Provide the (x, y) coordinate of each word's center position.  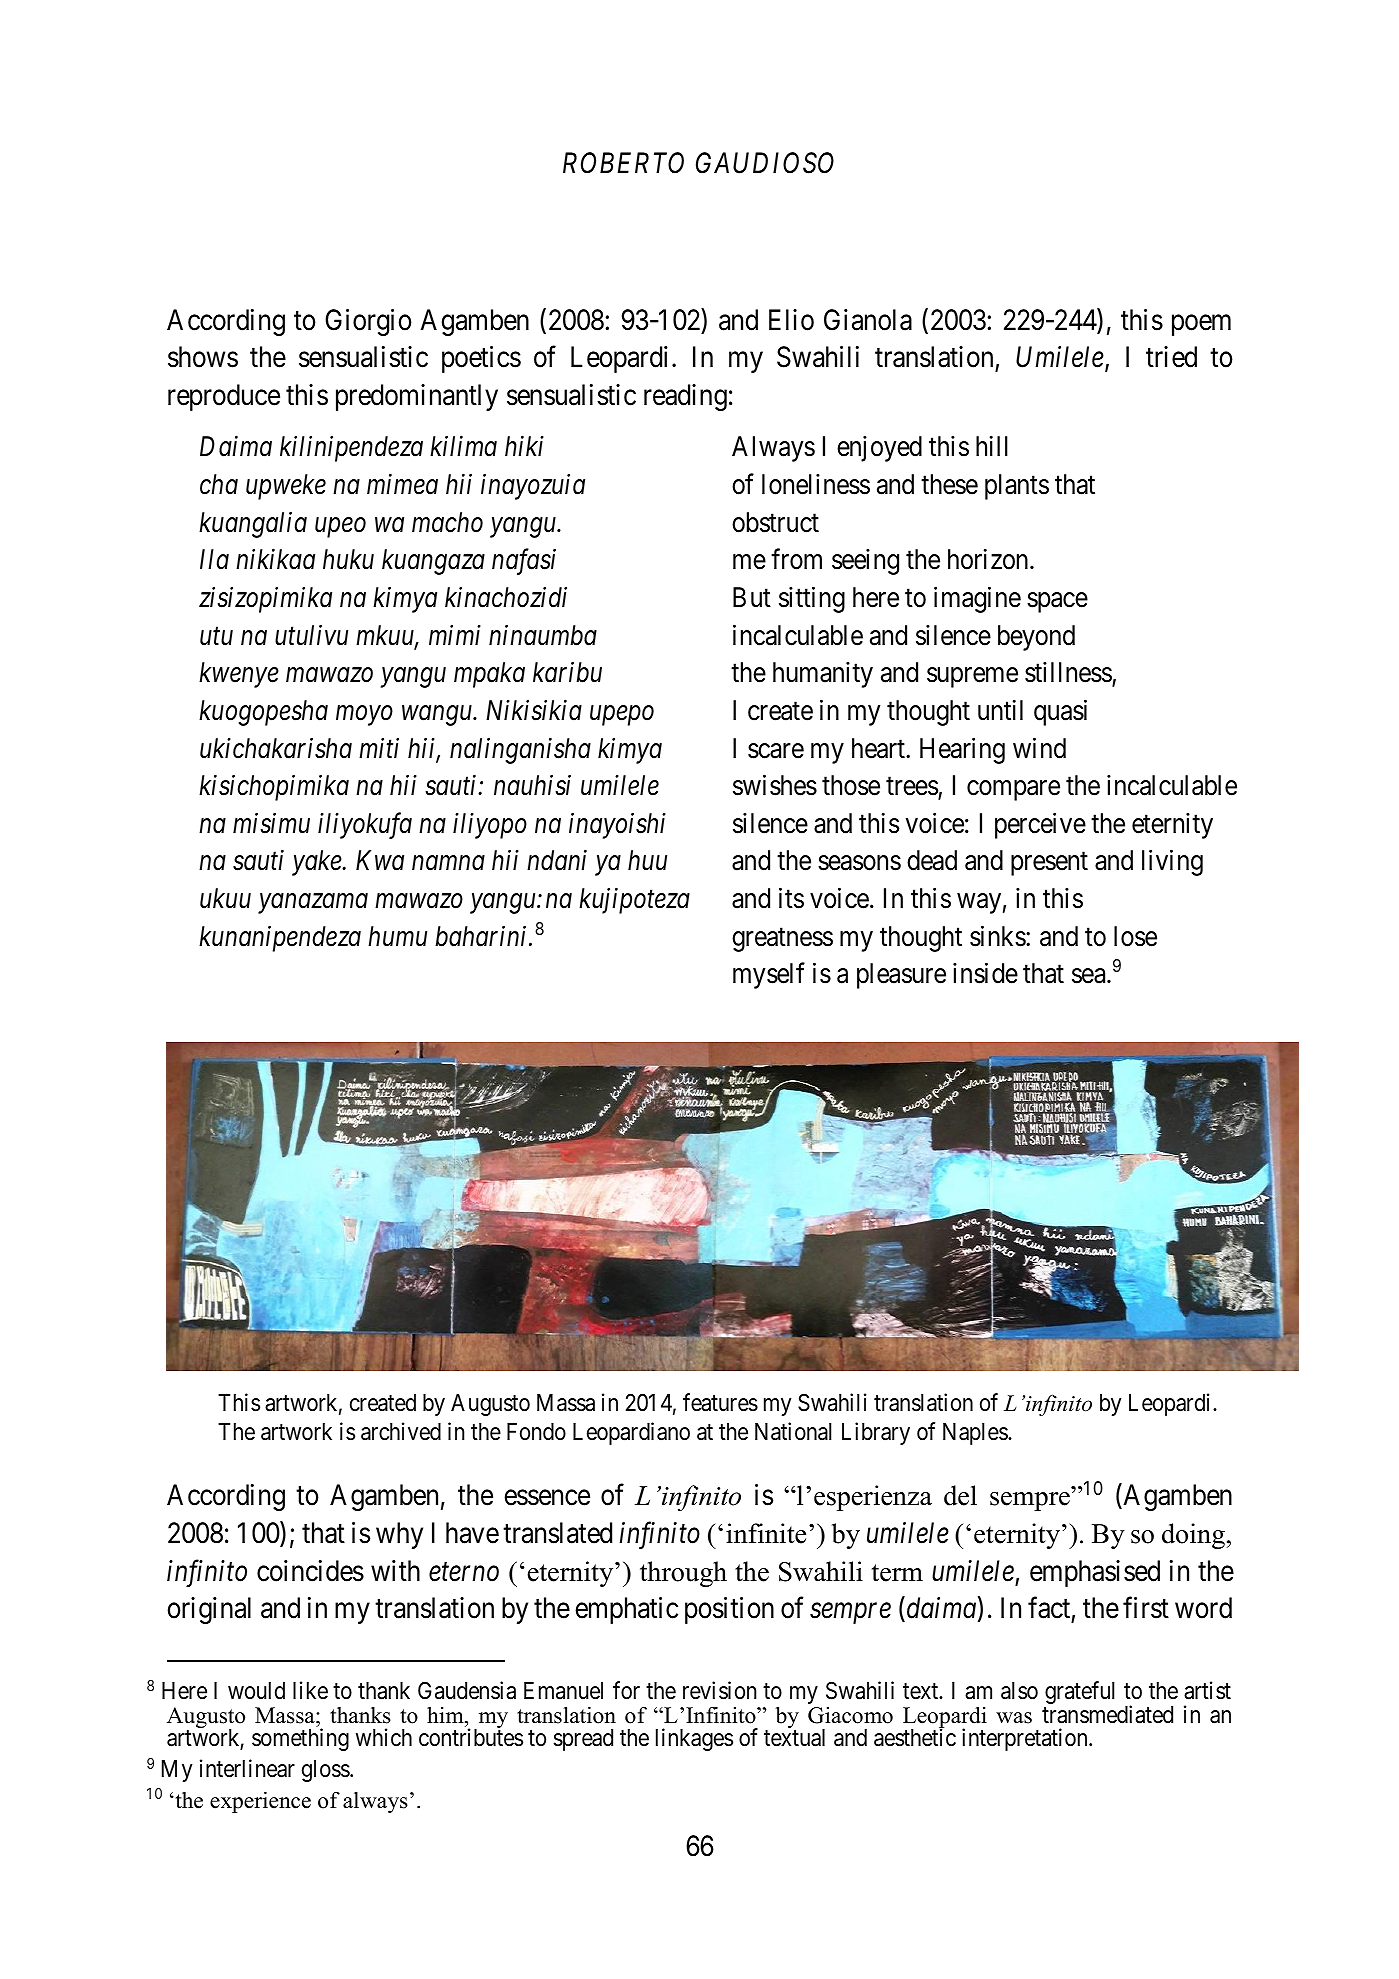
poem (1201, 325)
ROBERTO (623, 163)
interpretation (1026, 1739)
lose (1135, 936)
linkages (694, 1739)
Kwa (380, 861)
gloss (326, 1771)
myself (769, 976)
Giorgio (368, 322)
